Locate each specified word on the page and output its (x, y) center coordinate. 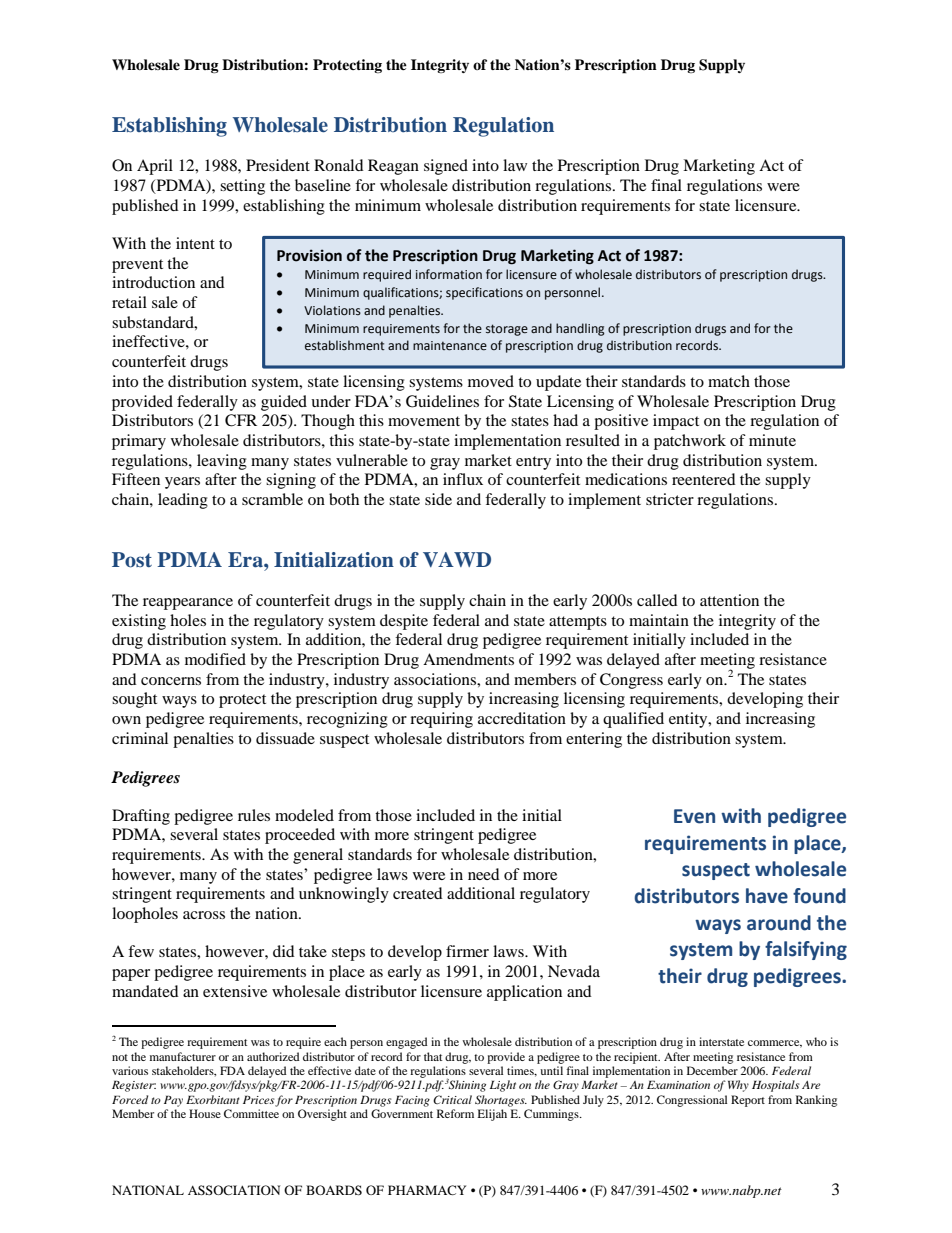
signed (446, 167)
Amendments (468, 659)
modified (215, 659)
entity (689, 720)
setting (242, 187)
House (205, 1113)
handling (580, 329)
